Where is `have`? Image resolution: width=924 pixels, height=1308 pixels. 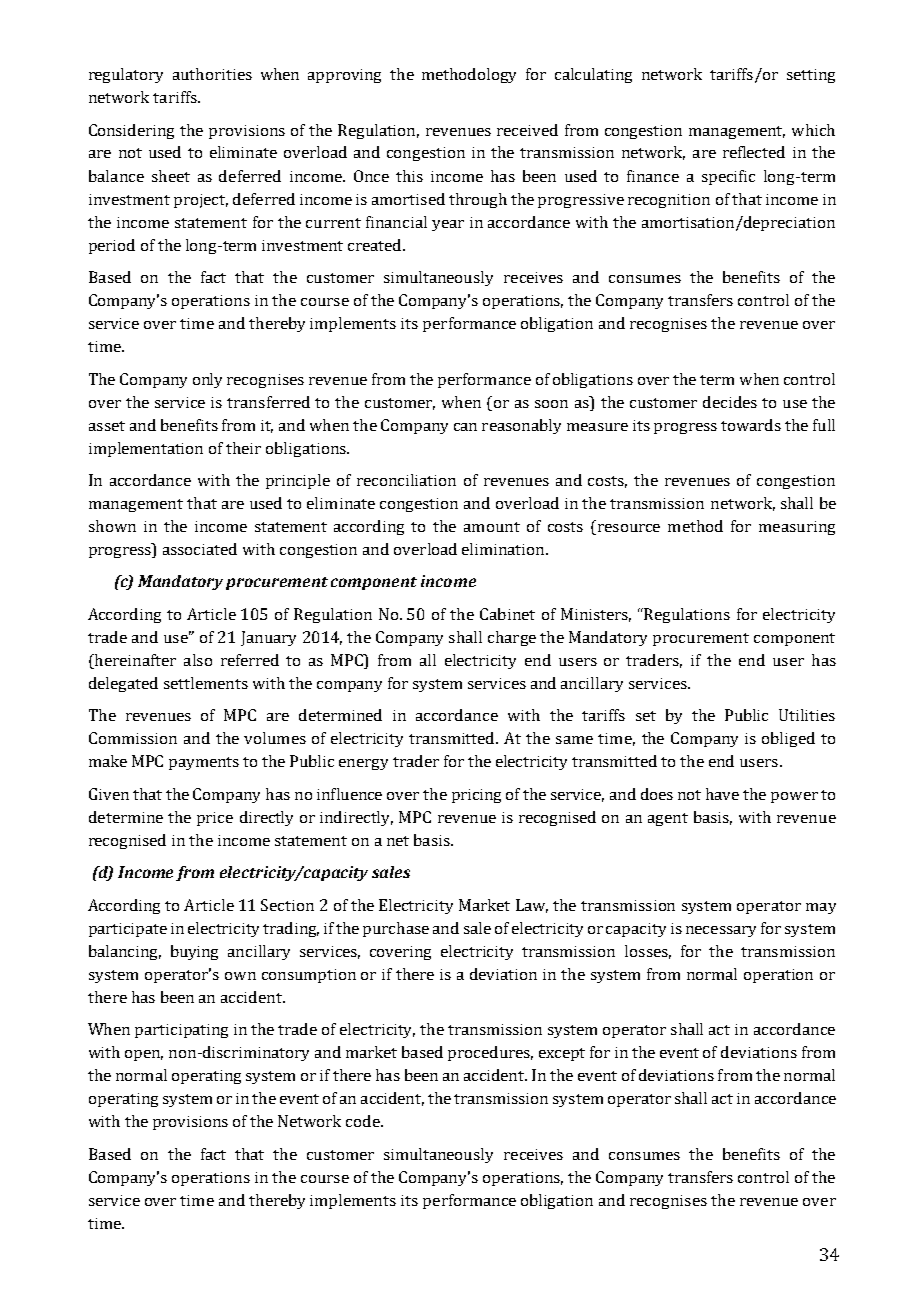 have is located at coordinates (722, 794).
